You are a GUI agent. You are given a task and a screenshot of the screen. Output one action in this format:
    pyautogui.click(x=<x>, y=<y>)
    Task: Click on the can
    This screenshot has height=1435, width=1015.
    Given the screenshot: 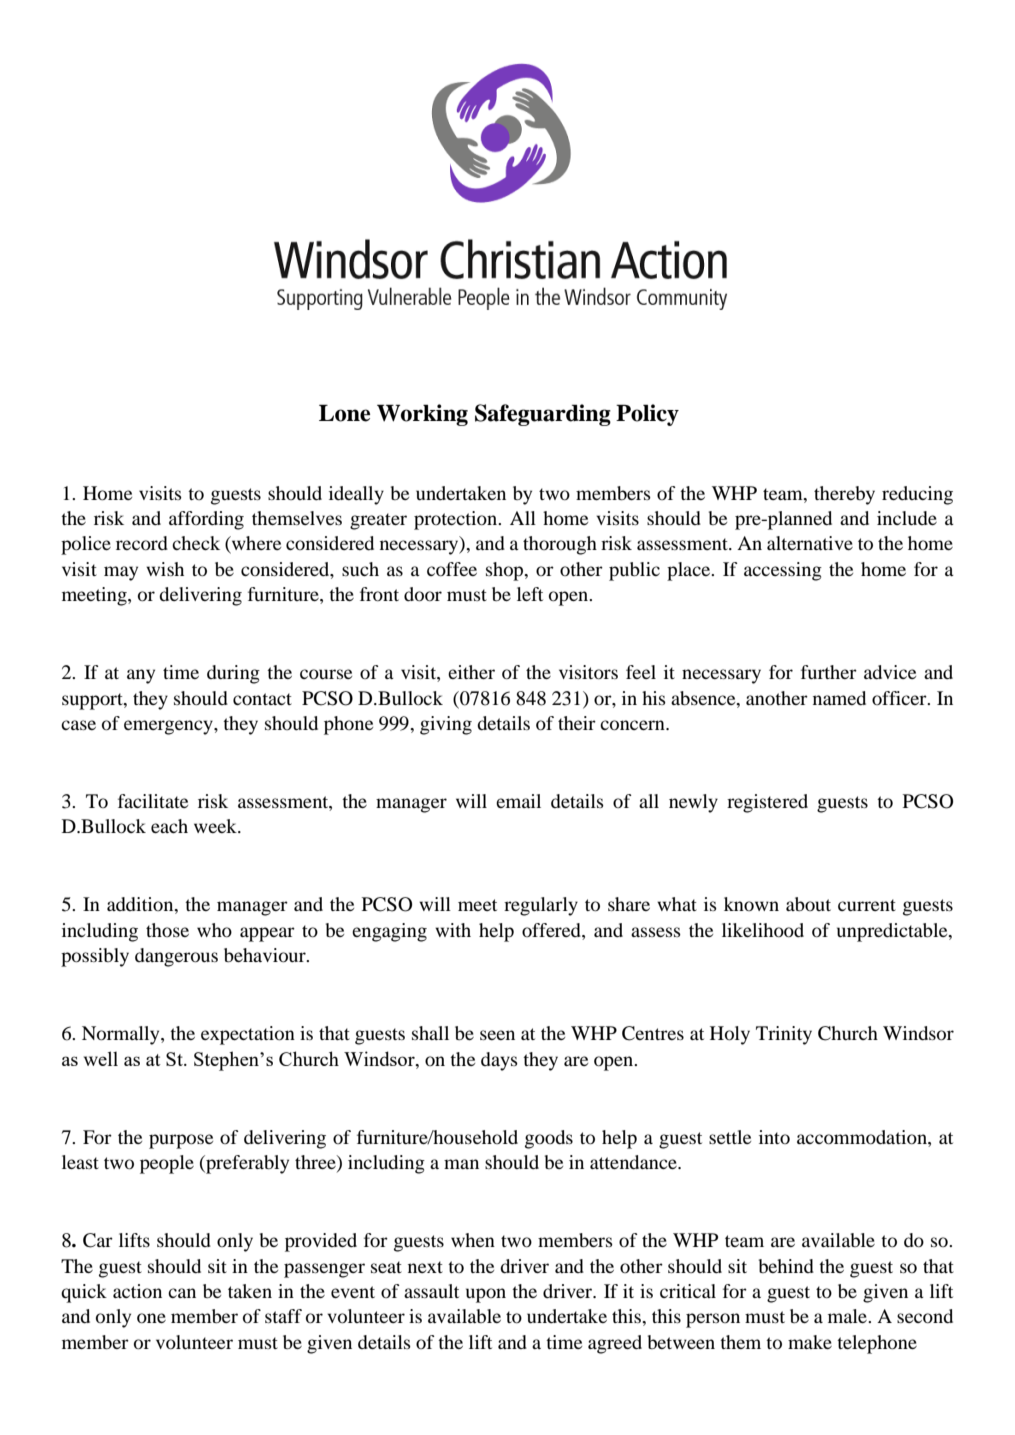 What is the action you would take?
    pyautogui.click(x=182, y=1293)
